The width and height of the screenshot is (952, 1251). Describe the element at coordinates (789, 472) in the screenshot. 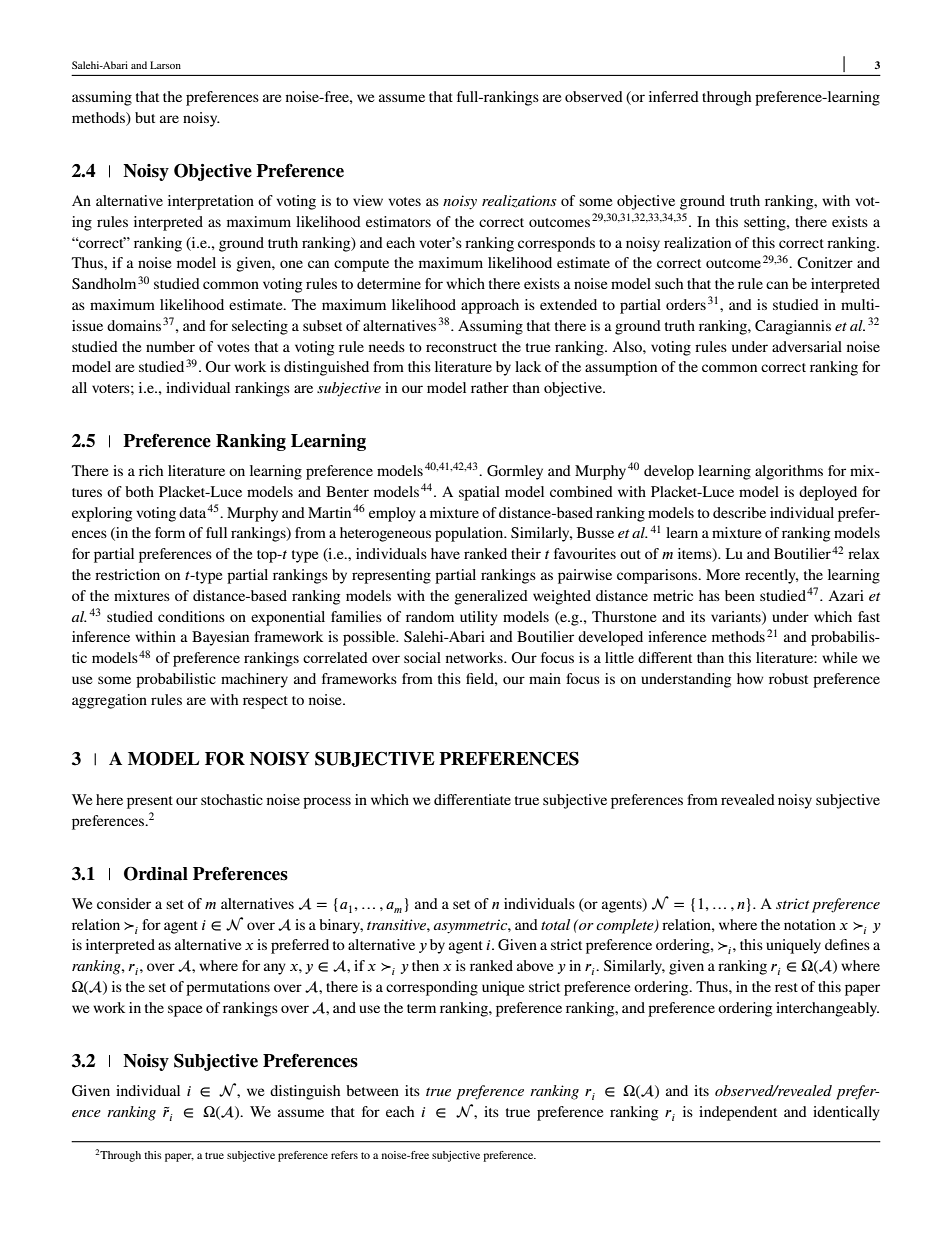

I see `algorithms` at that location.
